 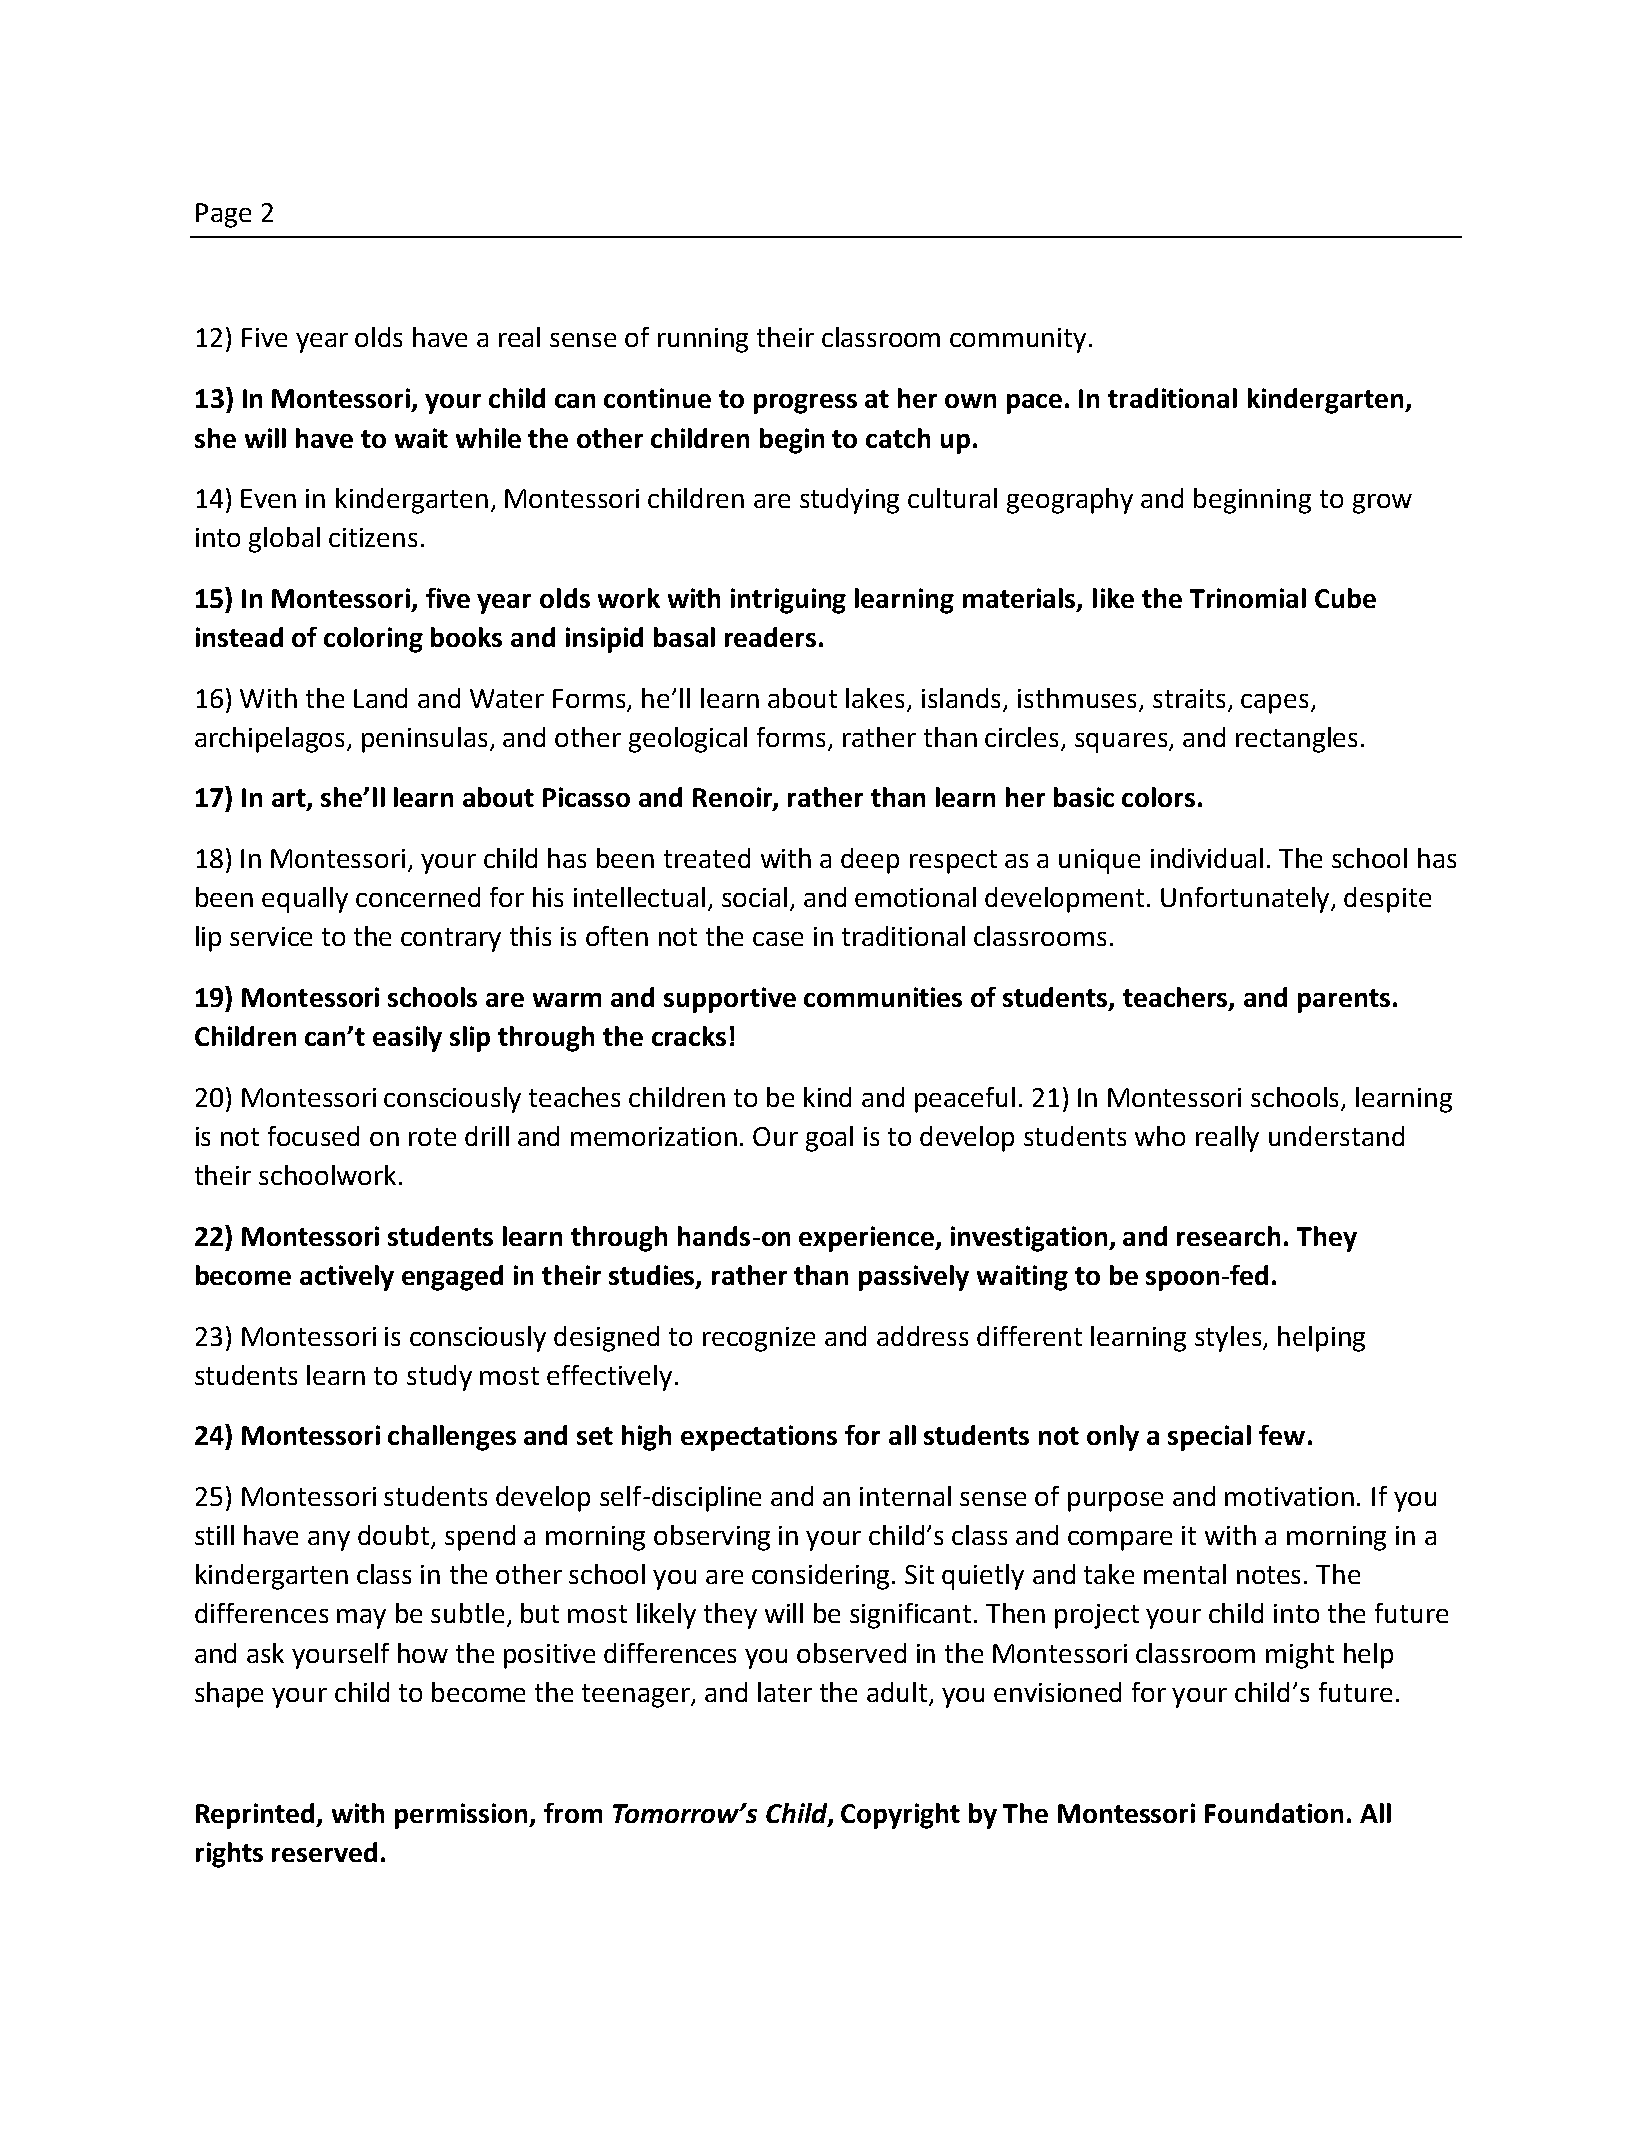 What do you see at coordinates (1248, 598) in the screenshot?
I see `Trinomial` at bounding box center [1248, 598].
